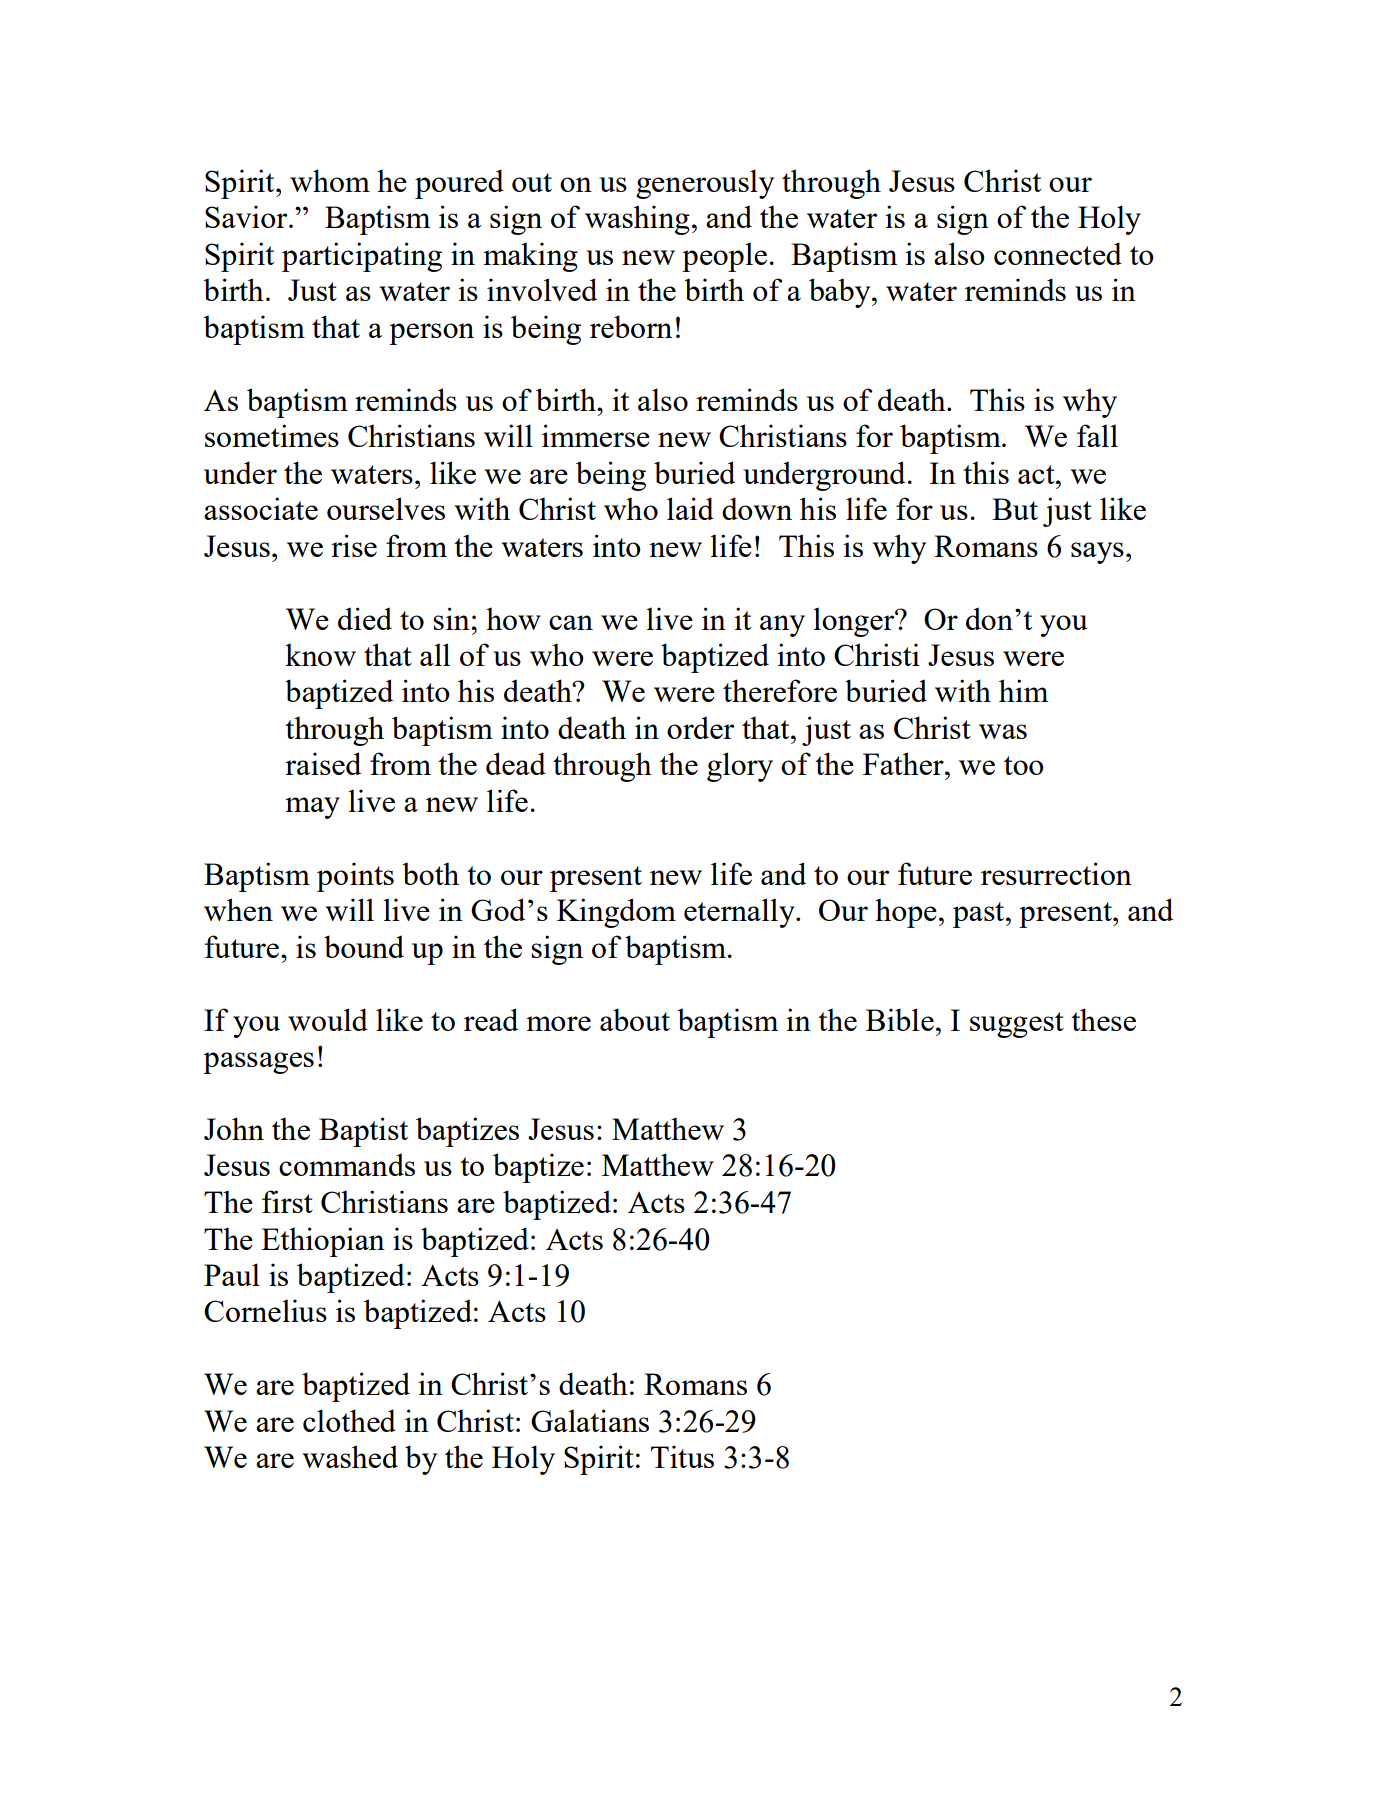 The height and width of the image is (1794, 1387). I want to click on whom, so click(330, 180).
